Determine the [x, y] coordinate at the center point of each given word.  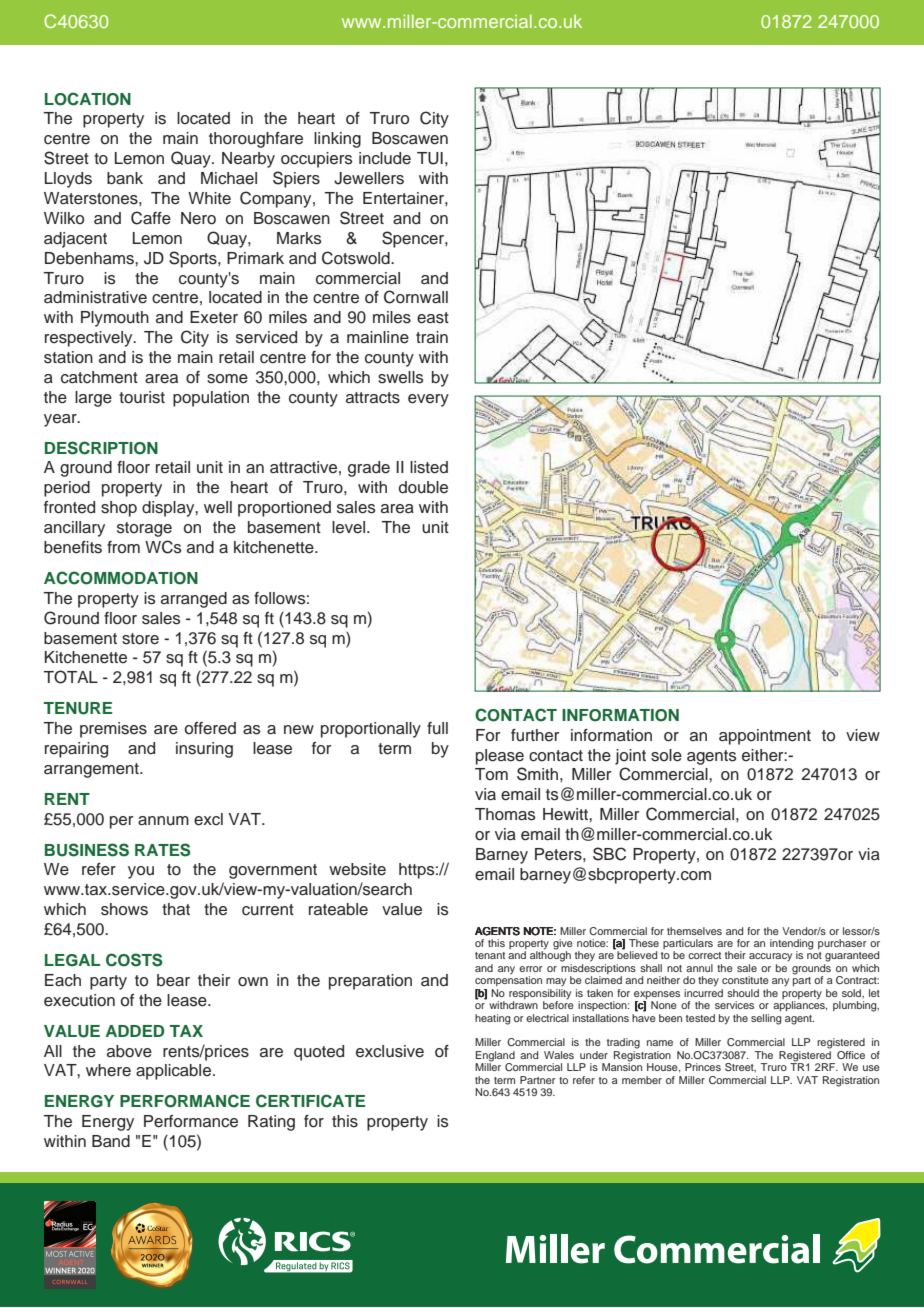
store [140, 639]
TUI [430, 158]
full [437, 728]
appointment [765, 737]
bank [125, 178]
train [432, 337]
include [385, 158]
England [495, 1057]
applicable [173, 1072]
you [141, 872]
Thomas [505, 814]
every [428, 400]
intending [791, 945]
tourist [142, 397]
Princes [703, 1067]
